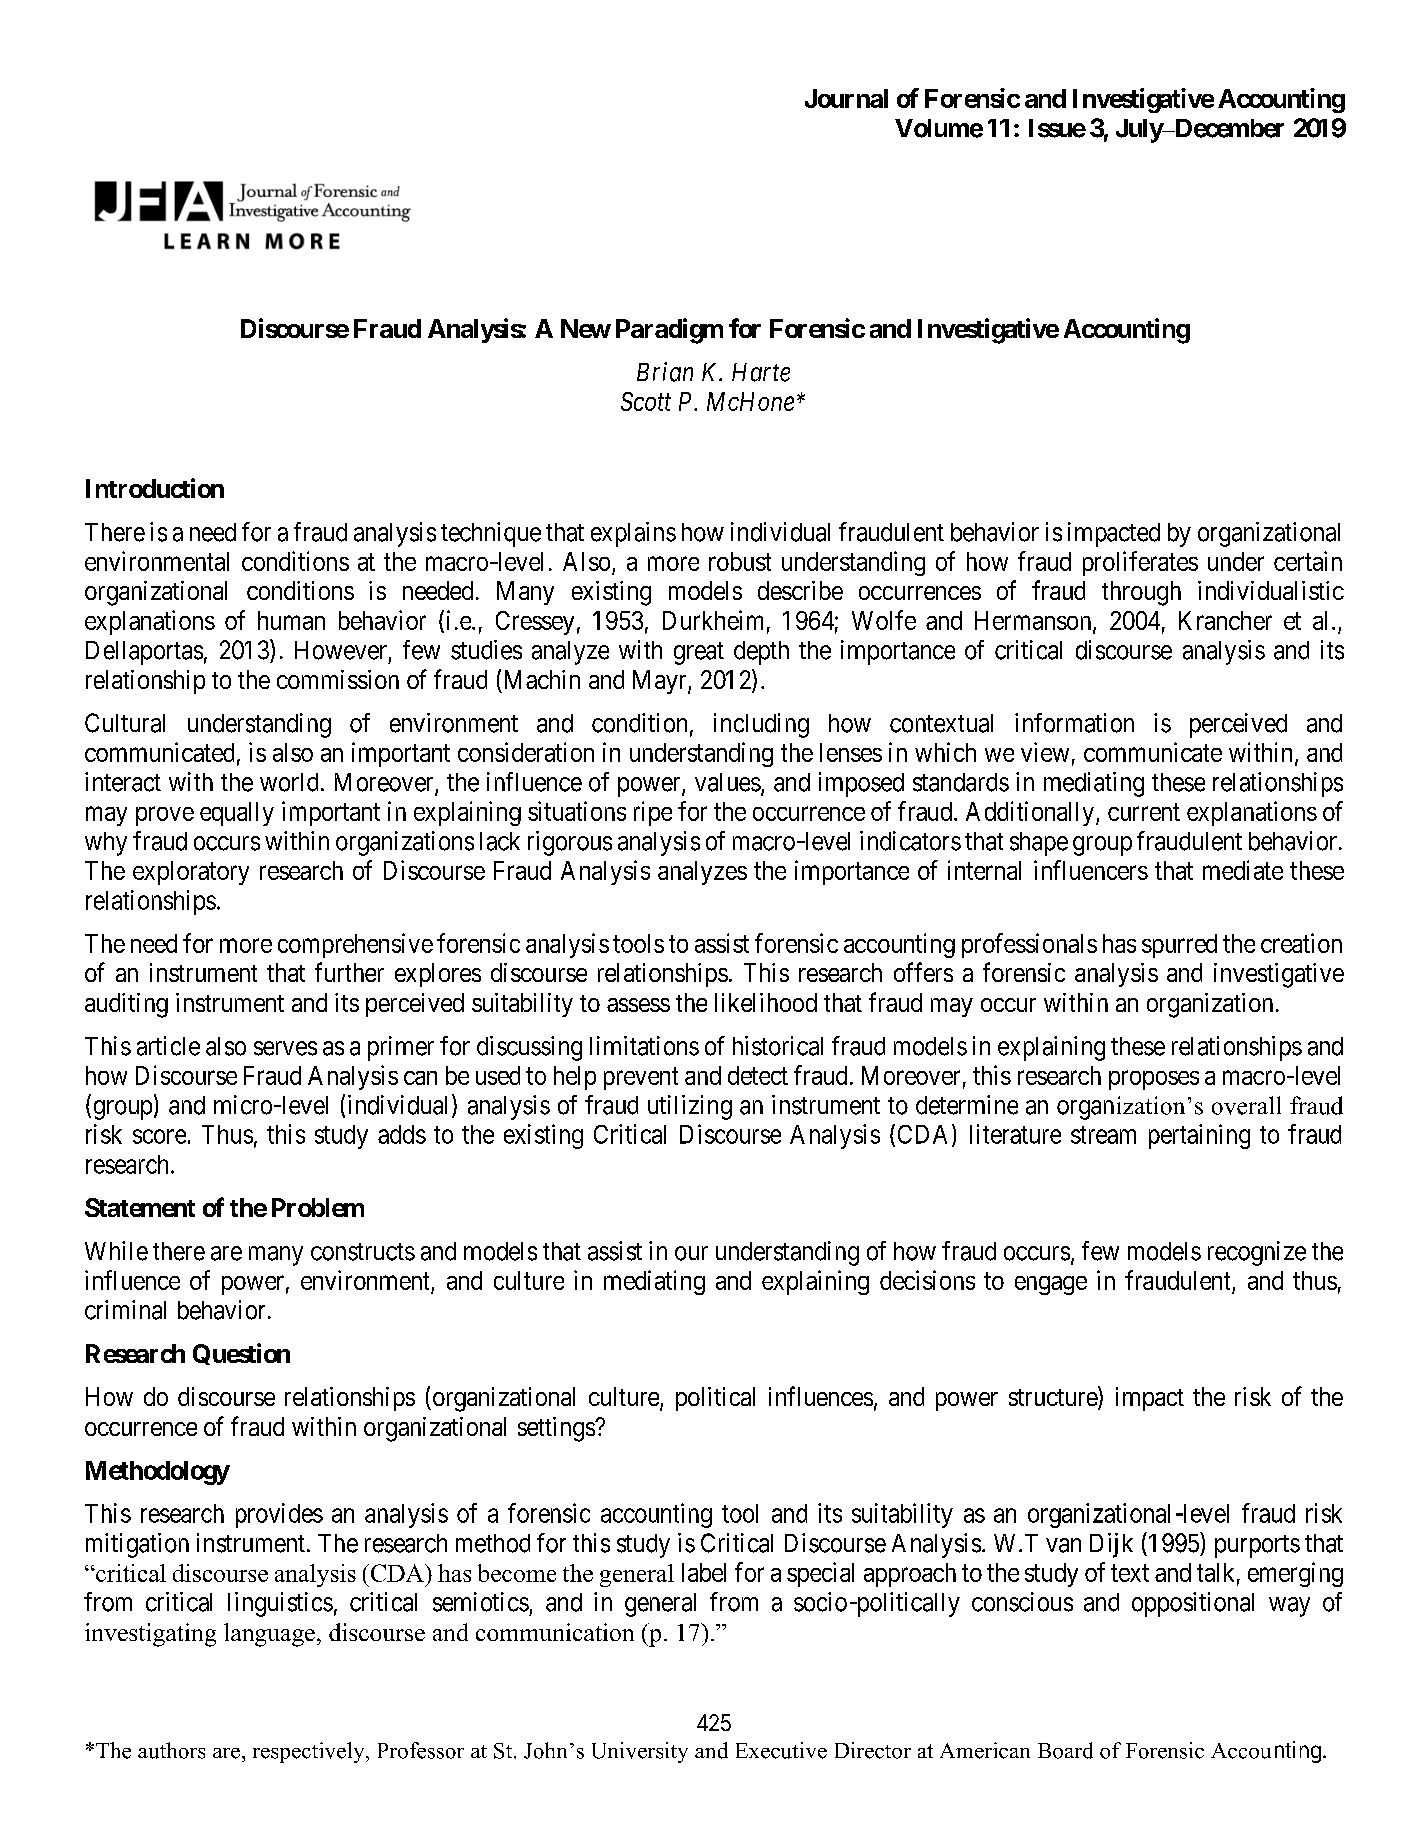  What do you see at coordinates (699, 653) in the document?
I see `great` at bounding box center [699, 653].
